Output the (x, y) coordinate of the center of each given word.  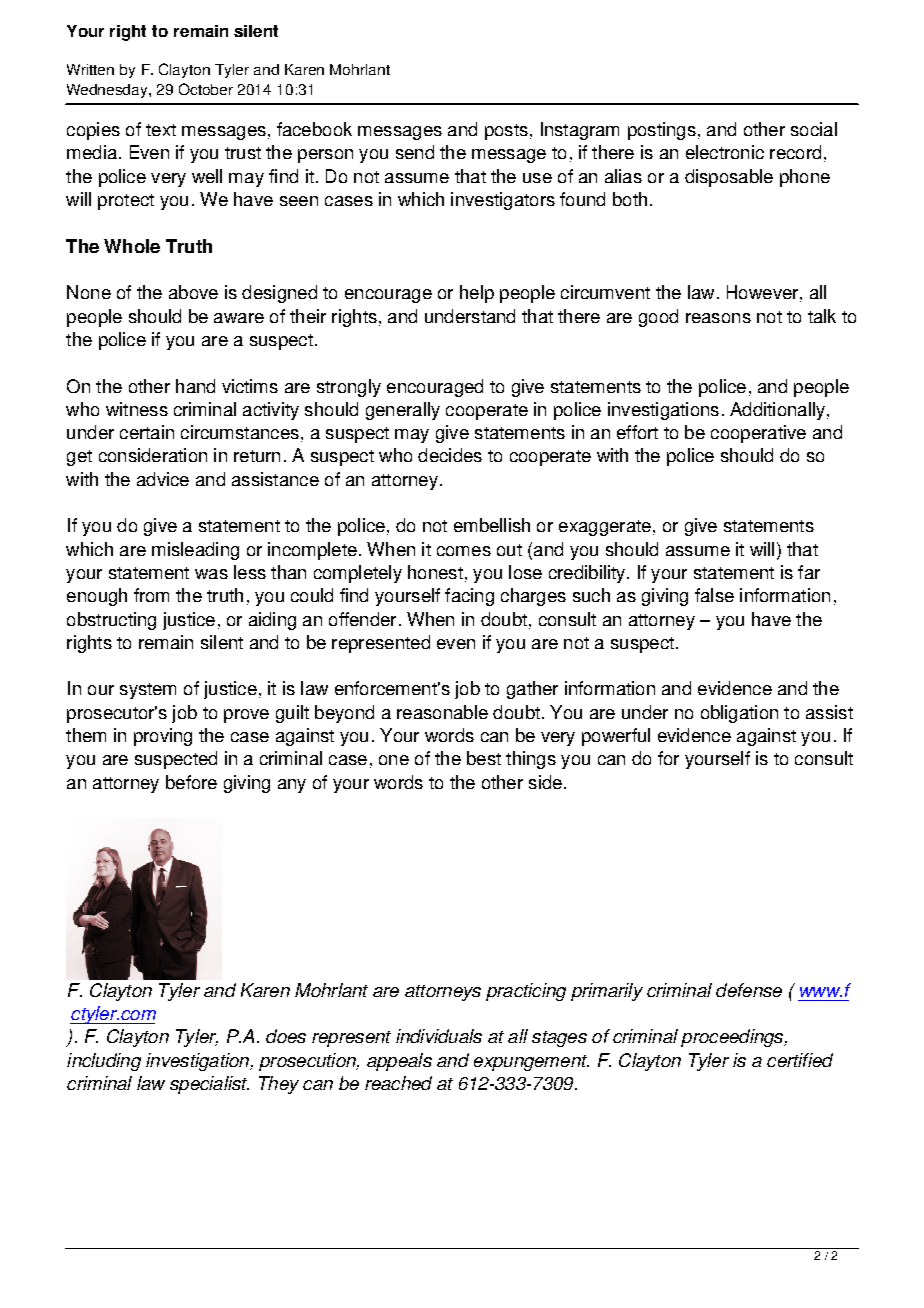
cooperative (758, 434)
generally (403, 411)
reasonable (442, 712)
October (206, 89)
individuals (439, 1036)
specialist (209, 1085)
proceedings (733, 1038)
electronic (725, 152)
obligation (739, 714)
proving (163, 737)
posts (506, 132)
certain (147, 432)
